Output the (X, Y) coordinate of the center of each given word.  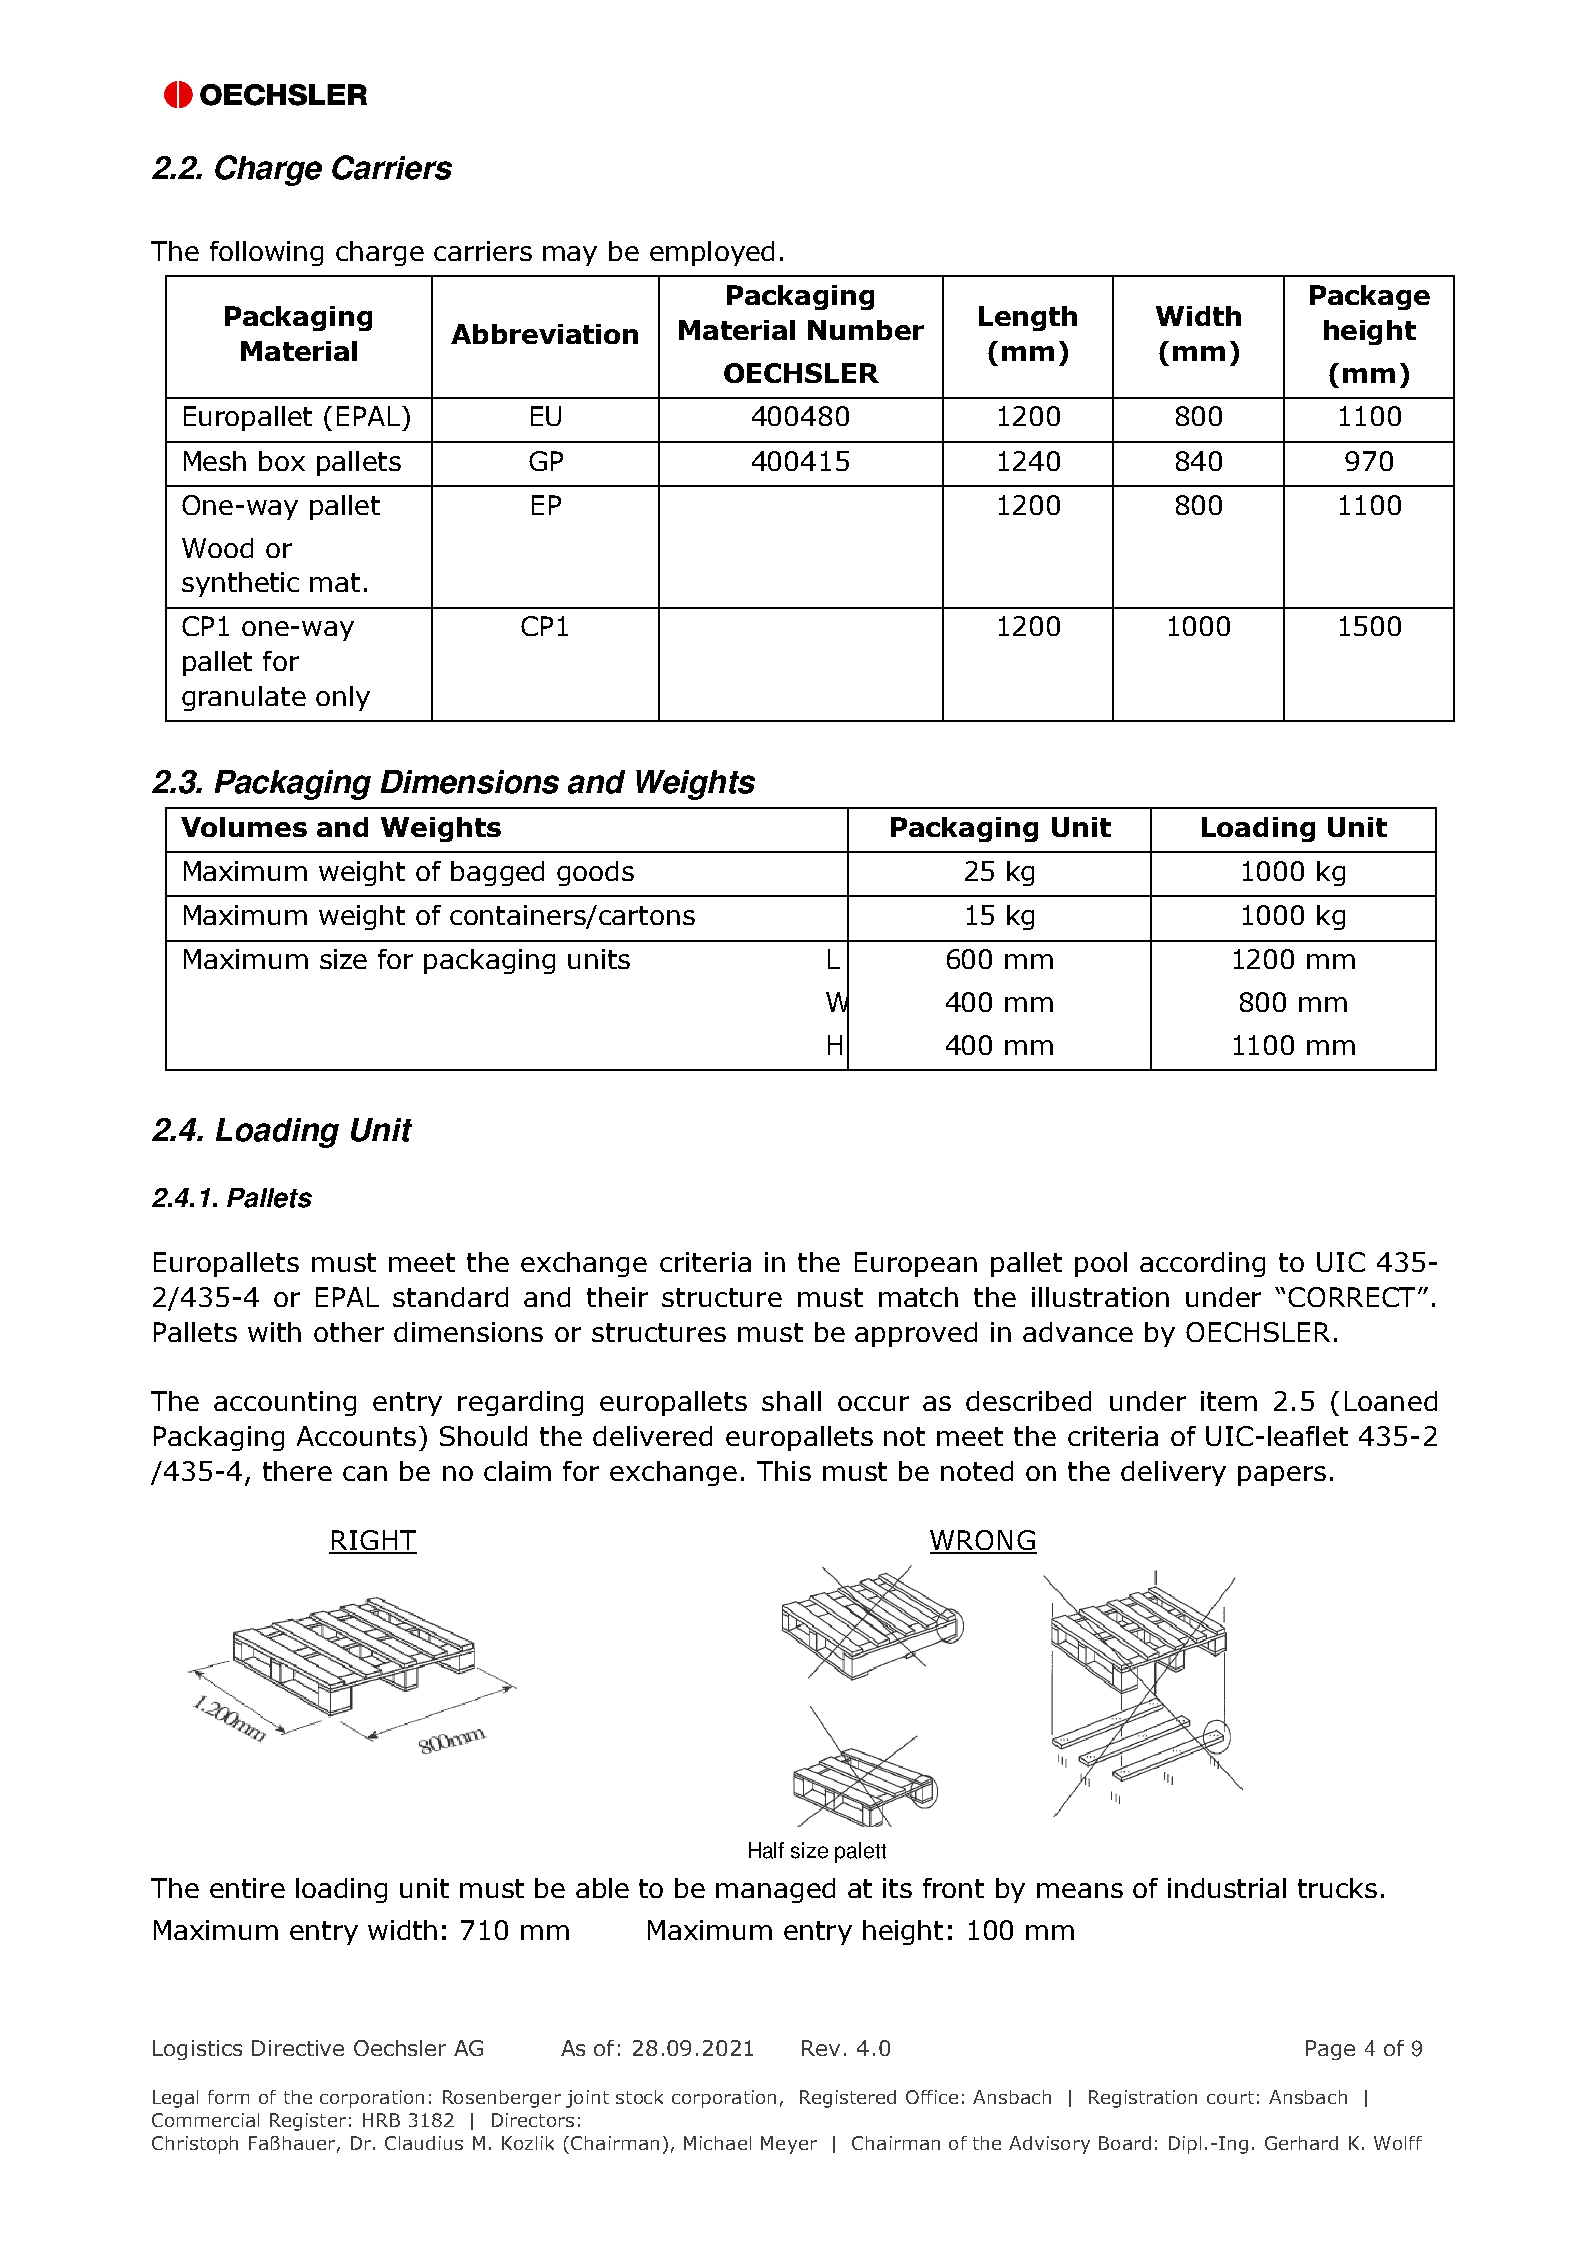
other (349, 1332)
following (266, 253)
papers (1282, 1476)
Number (866, 330)
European (916, 1264)
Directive (298, 2048)
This (784, 1471)
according (1202, 1264)
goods (595, 873)
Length (1028, 318)
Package (1370, 297)
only (343, 698)
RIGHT (373, 1541)
